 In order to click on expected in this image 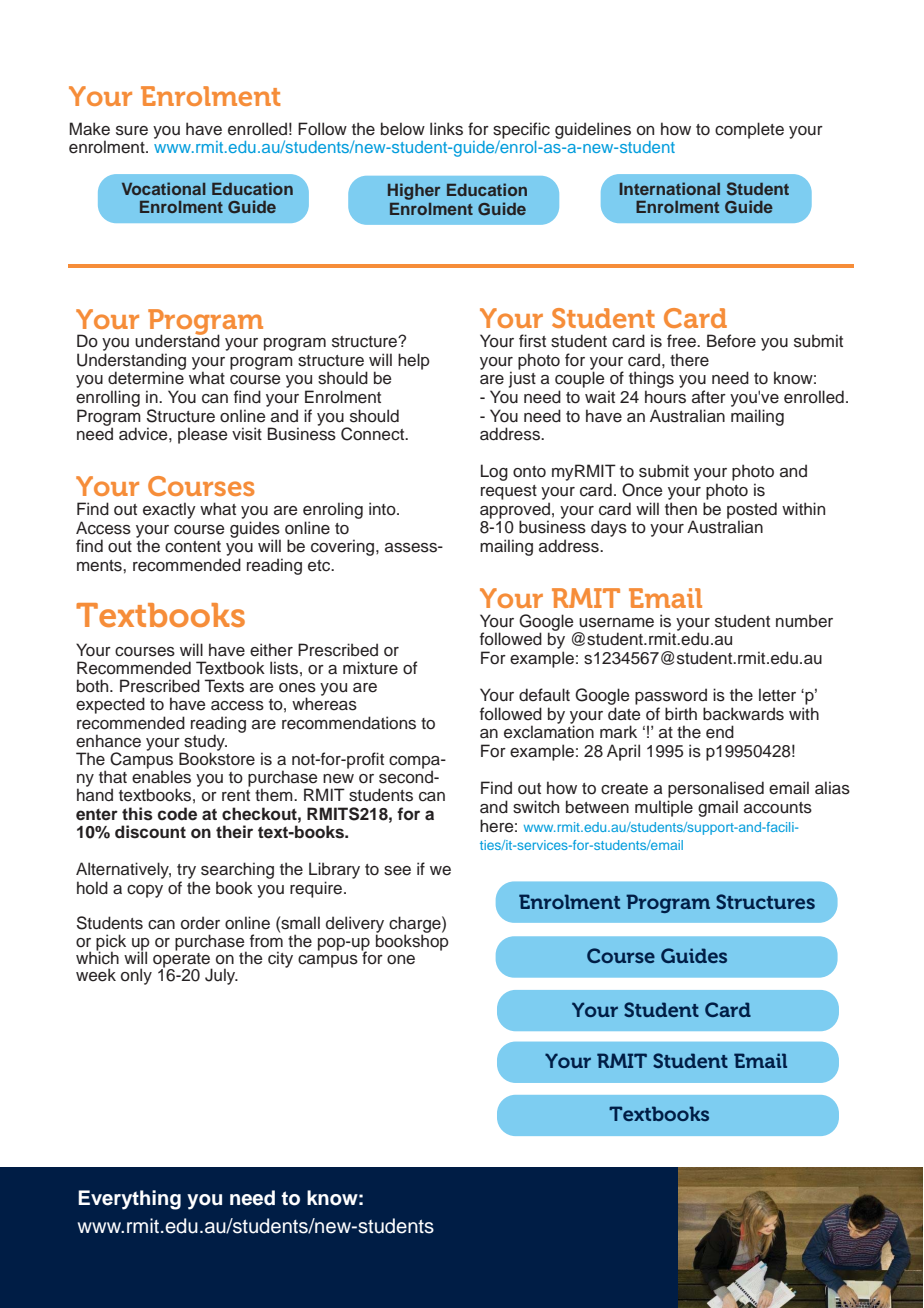, I will do `click(110, 705)`.
